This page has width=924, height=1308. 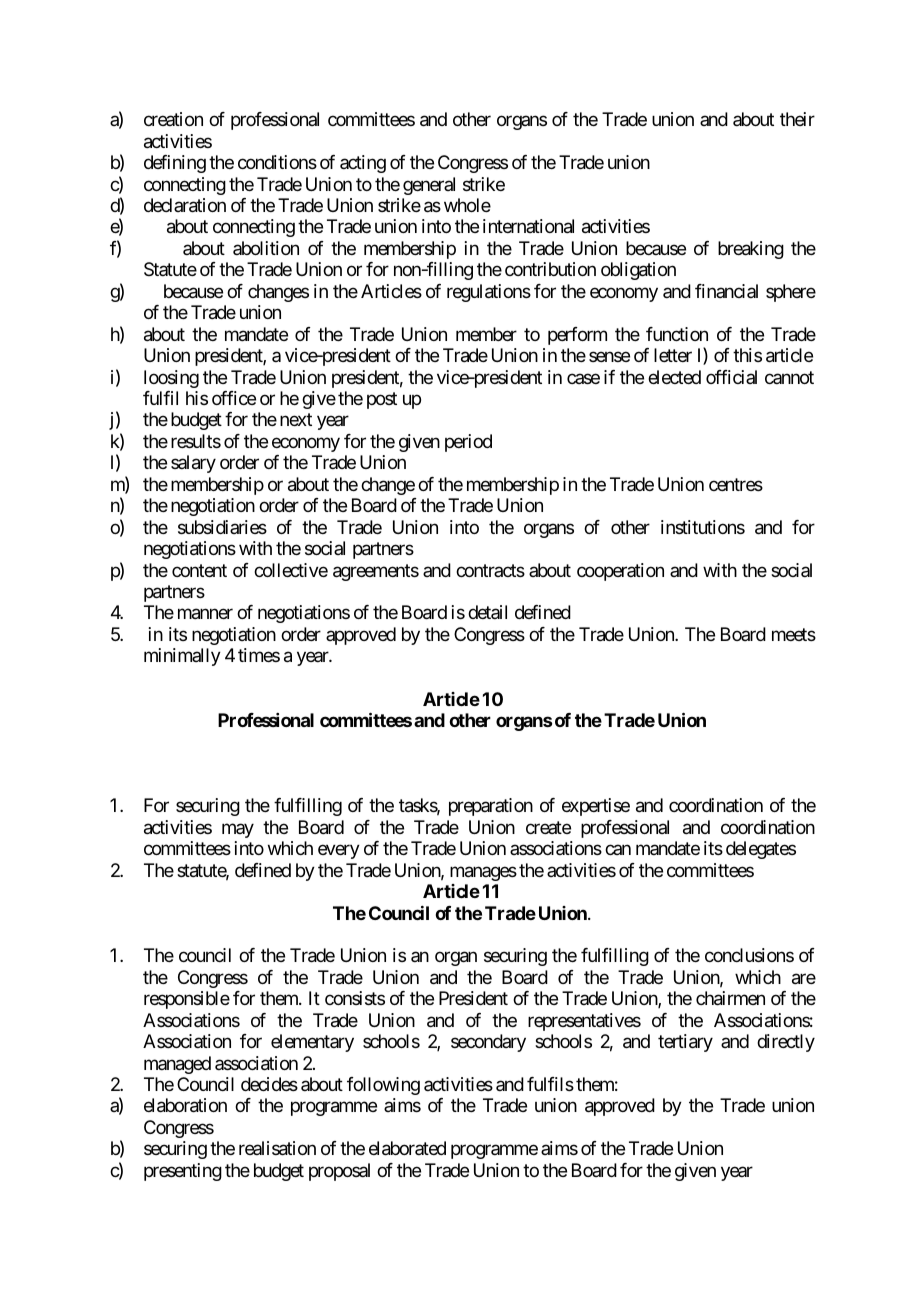 What do you see at coordinates (730, 998) in the page?
I see `chairmen` at bounding box center [730, 998].
